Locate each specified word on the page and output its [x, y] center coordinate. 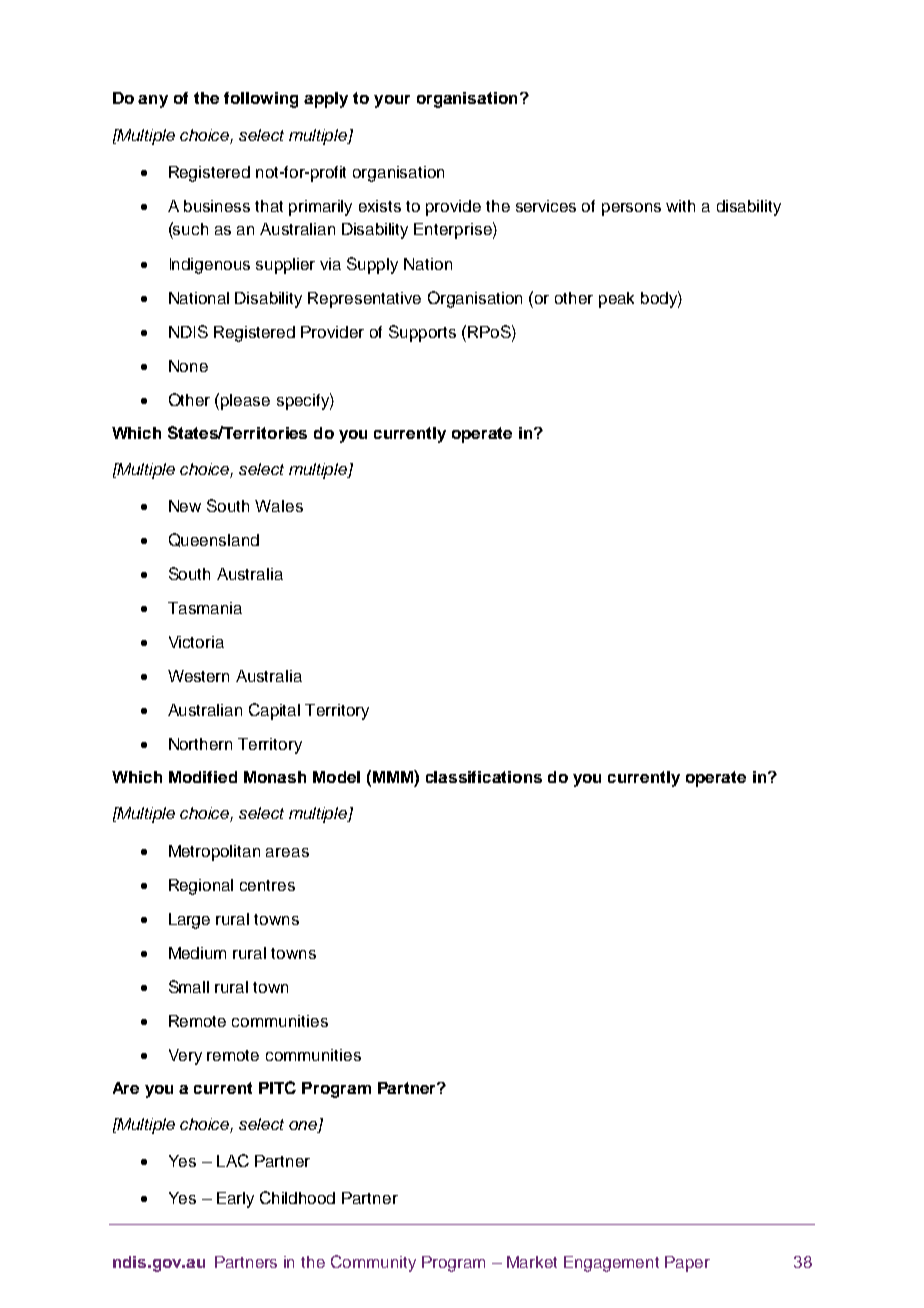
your [392, 101]
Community [373, 1263]
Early [235, 1200]
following [261, 100]
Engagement [611, 1264]
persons [631, 209]
